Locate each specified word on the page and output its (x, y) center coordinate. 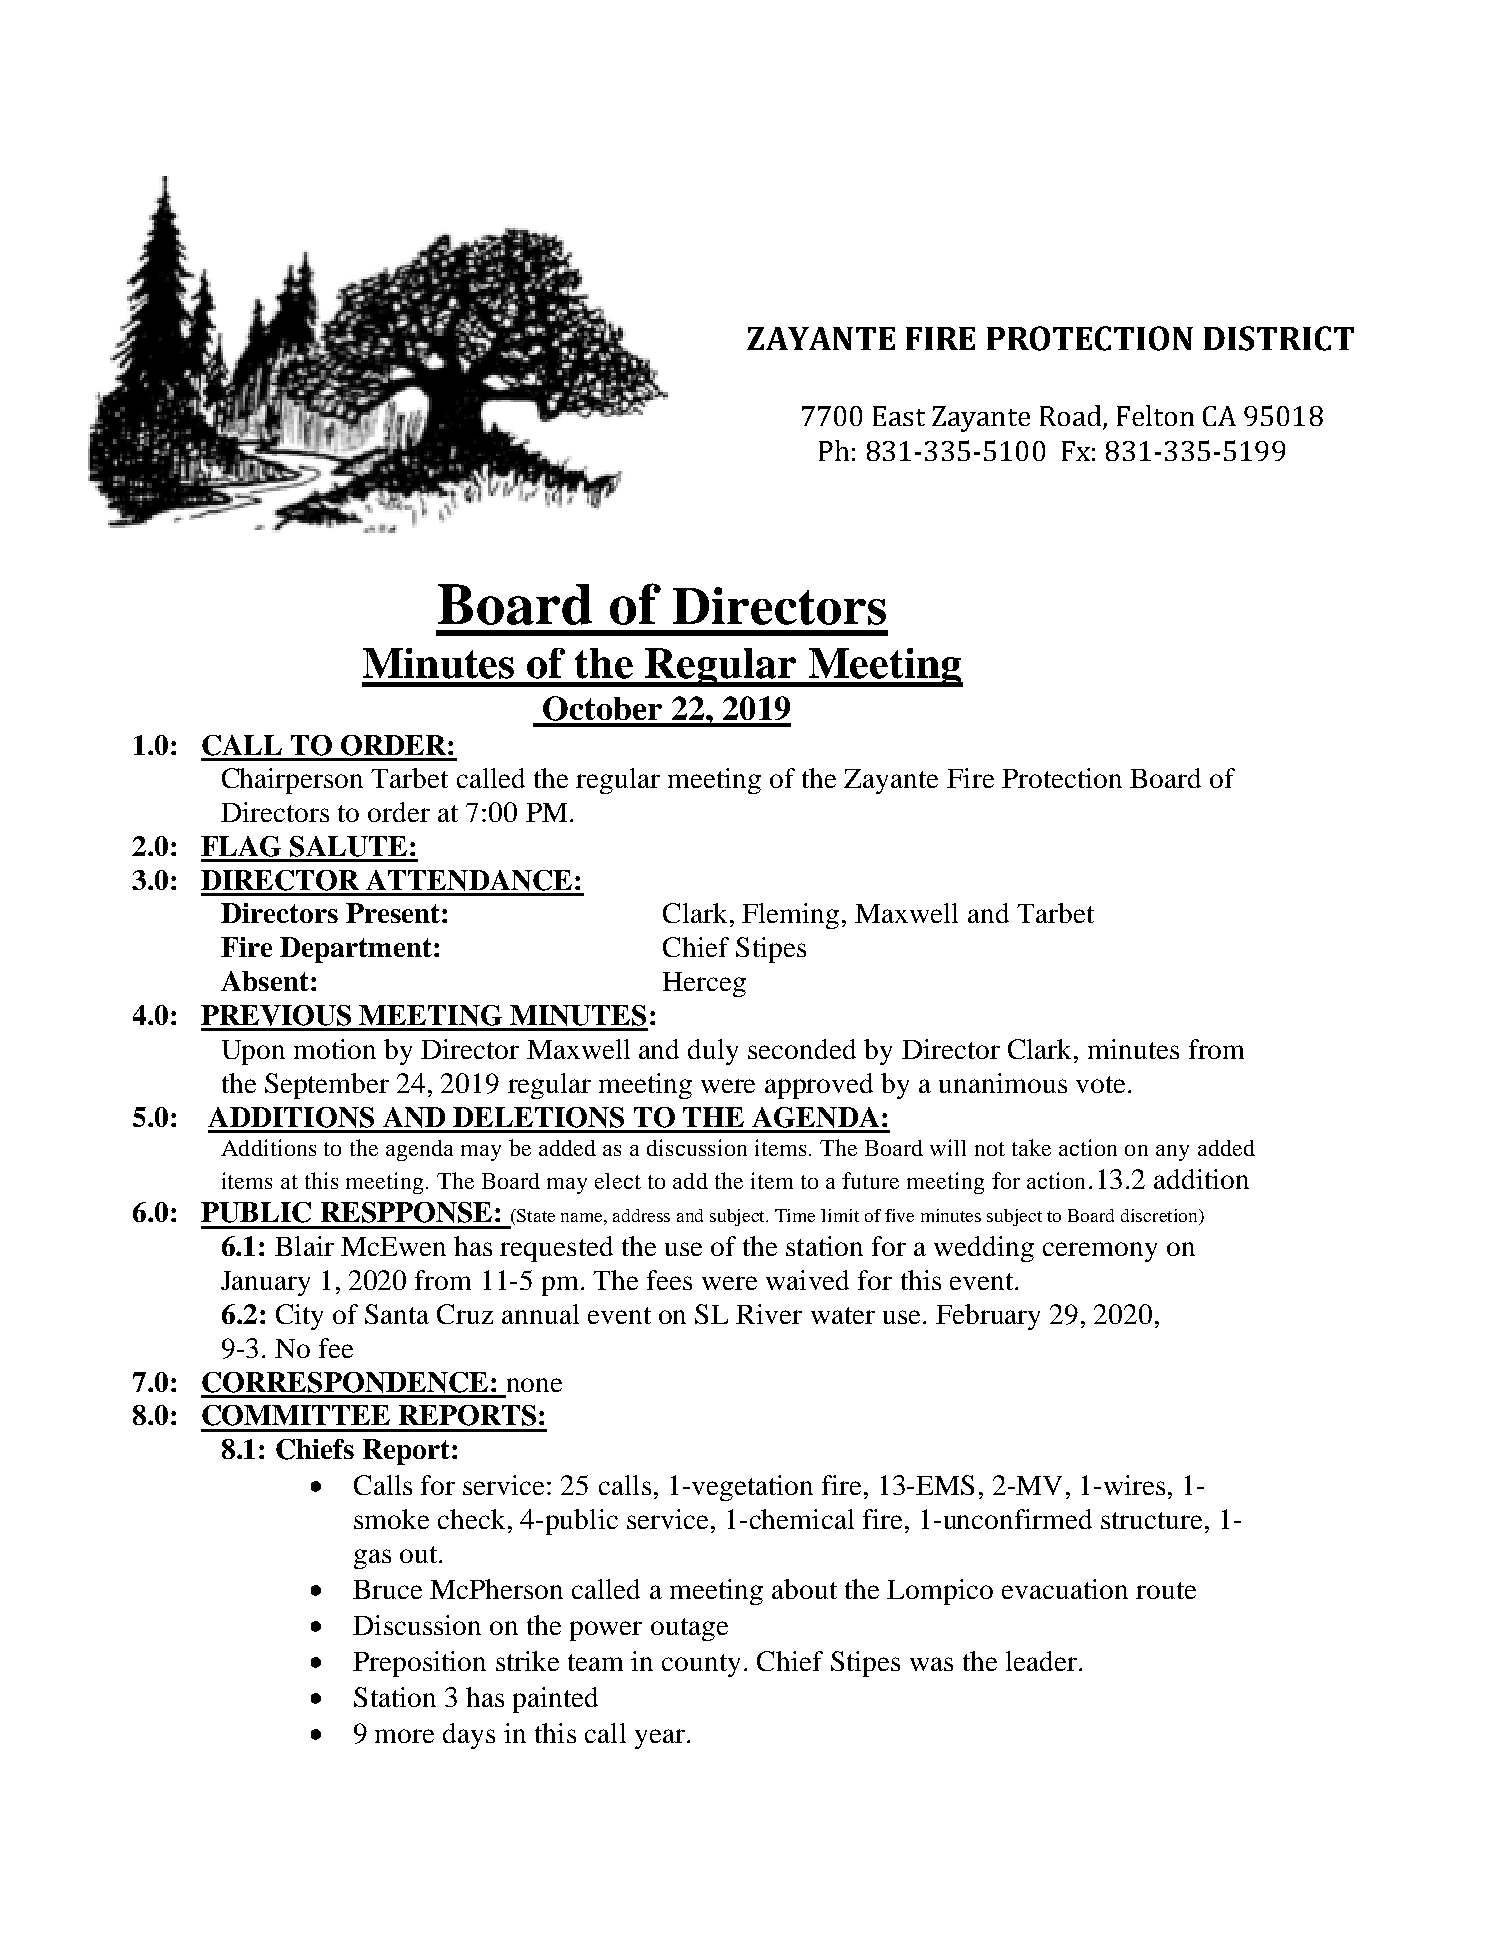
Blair (304, 1246)
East (899, 416)
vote (1100, 1084)
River (769, 1314)
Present (394, 913)
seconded (802, 1049)
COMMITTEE (296, 1415)
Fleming (790, 916)
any (1172, 1153)
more (404, 1736)
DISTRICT (1279, 338)
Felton (1155, 415)
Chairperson (292, 781)
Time (795, 1215)
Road (1072, 417)
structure (1151, 1520)
